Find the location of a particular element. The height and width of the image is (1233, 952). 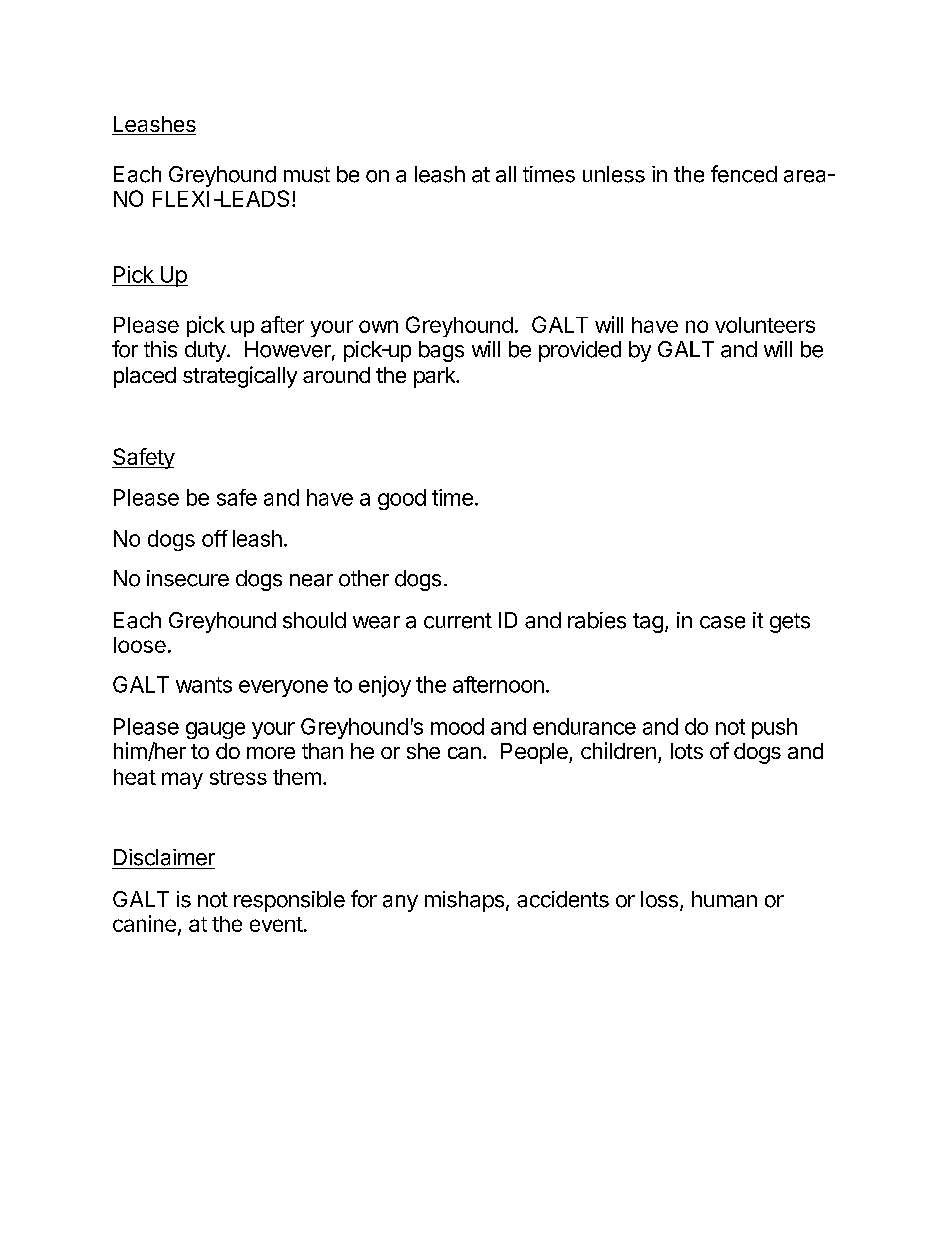

park is located at coordinates (436, 377).
